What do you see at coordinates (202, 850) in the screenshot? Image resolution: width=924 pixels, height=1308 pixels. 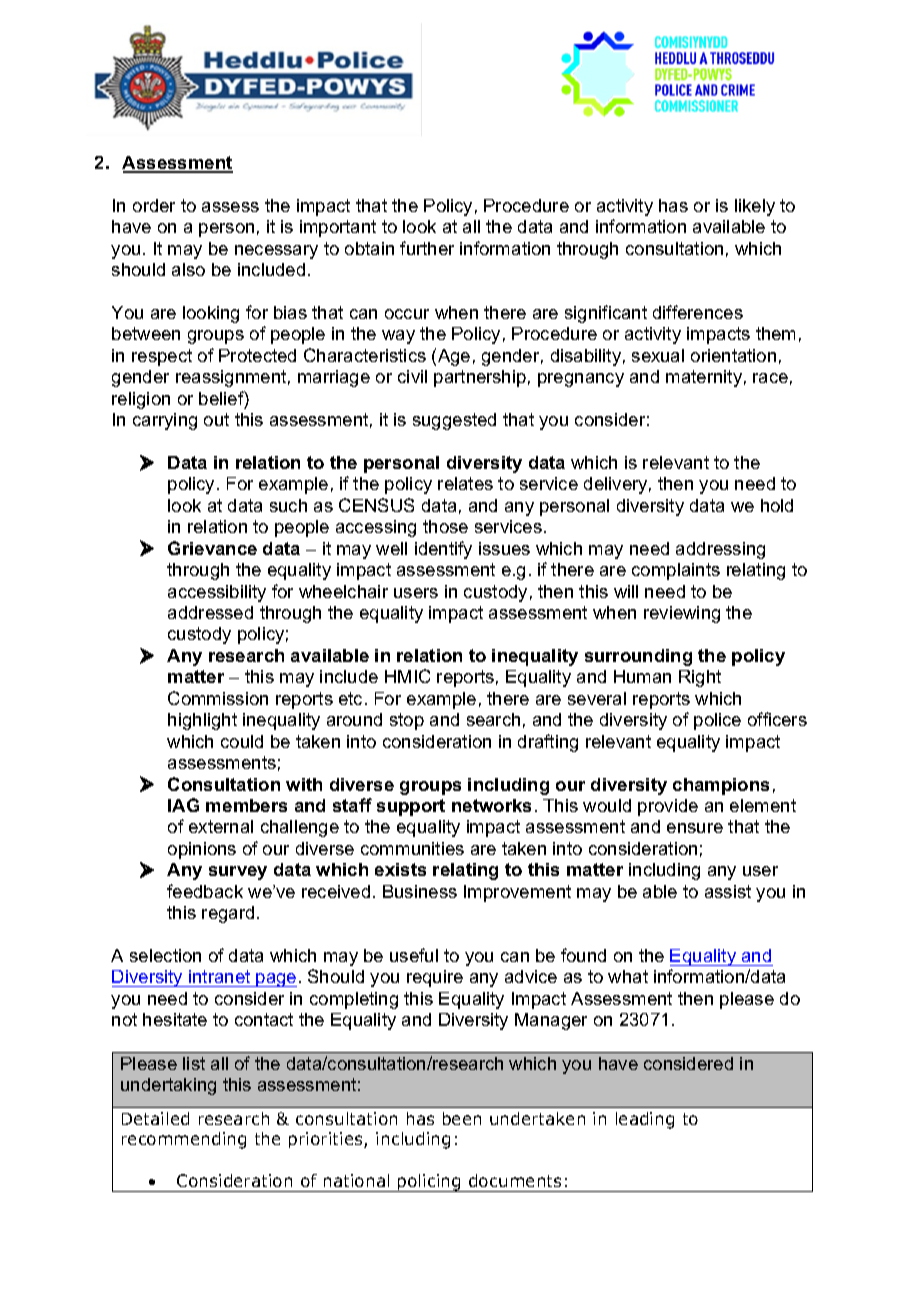 I see `opinions` at bounding box center [202, 850].
